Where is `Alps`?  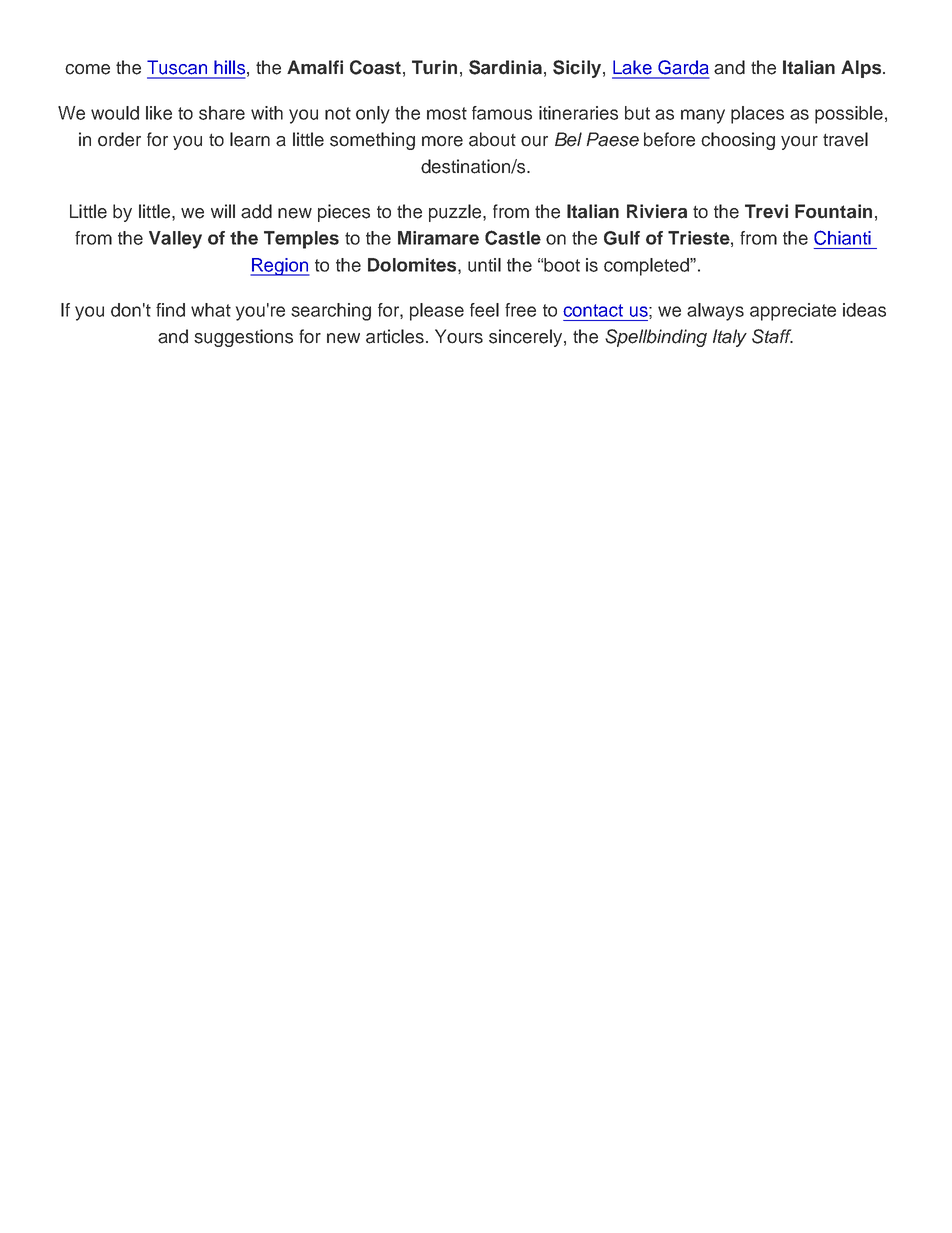
Alps is located at coordinates (861, 69).
